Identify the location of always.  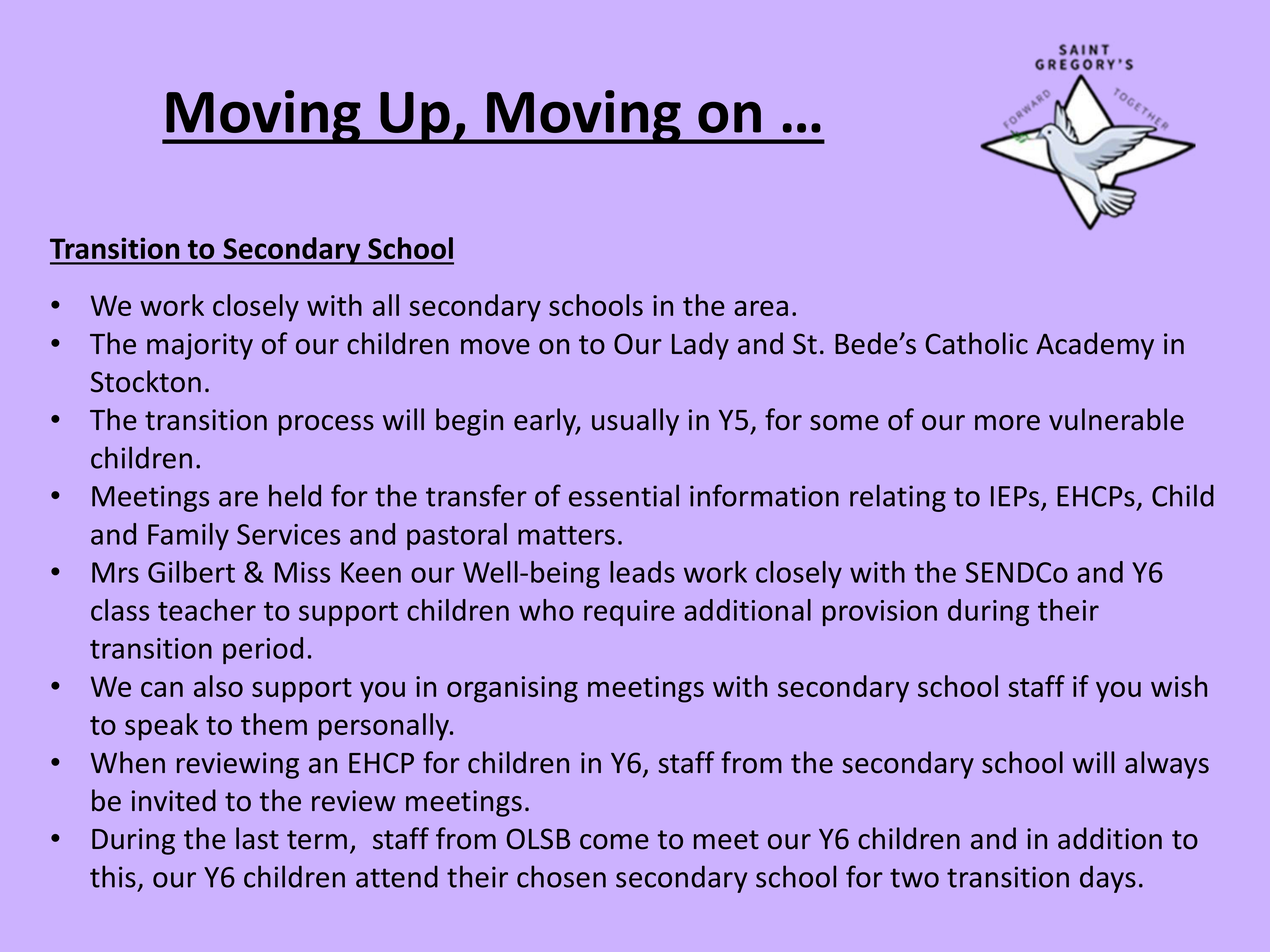
(1167, 765).
